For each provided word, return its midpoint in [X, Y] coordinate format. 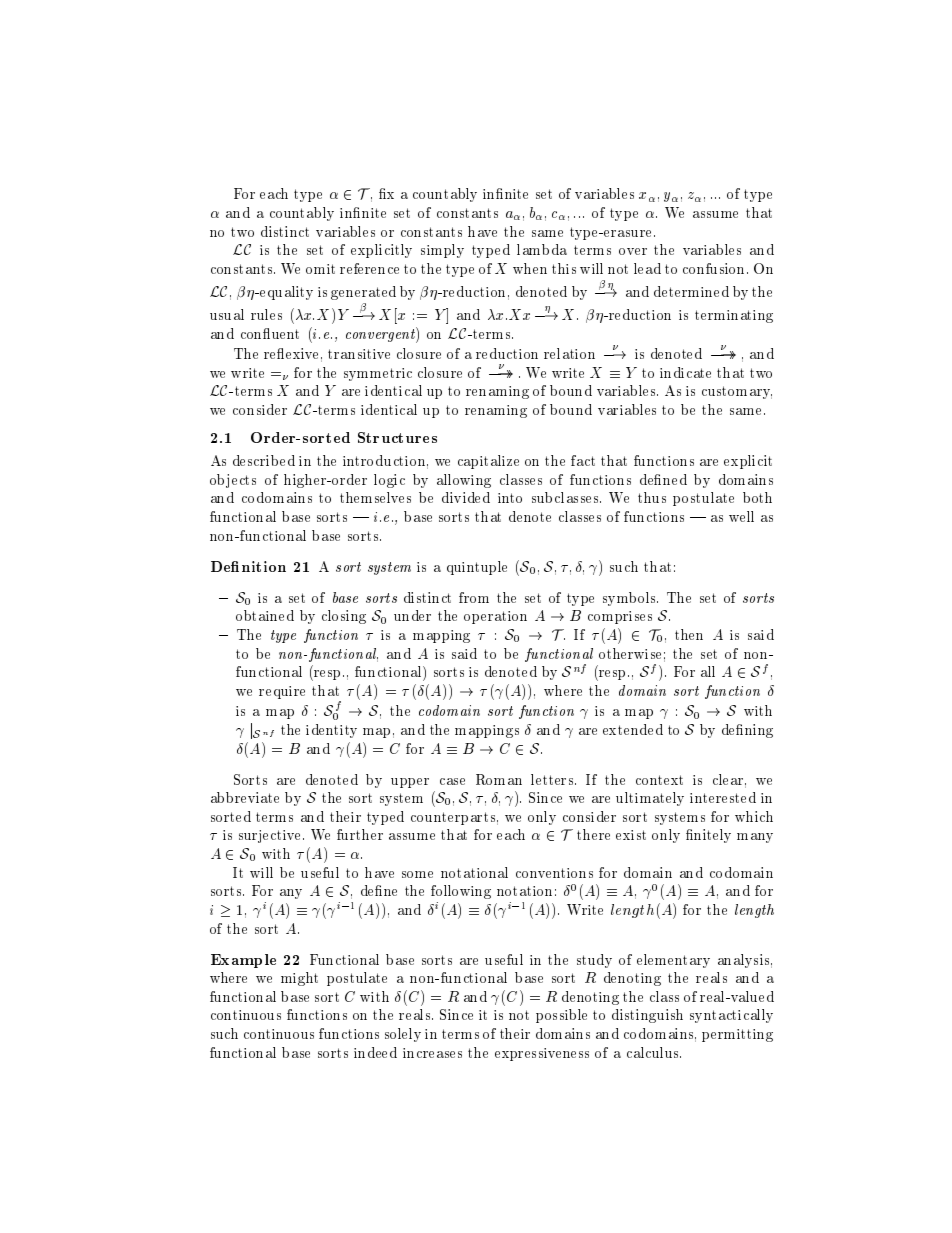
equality [285, 293]
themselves [375, 497]
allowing [464, 481]
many [755, 838]
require [282, 692]
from [474, 597]
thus [652, 497]
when [530, 268]
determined [691, 291]
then [689, 634]
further [360, 834]
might [299, 979]
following [461, 892]
